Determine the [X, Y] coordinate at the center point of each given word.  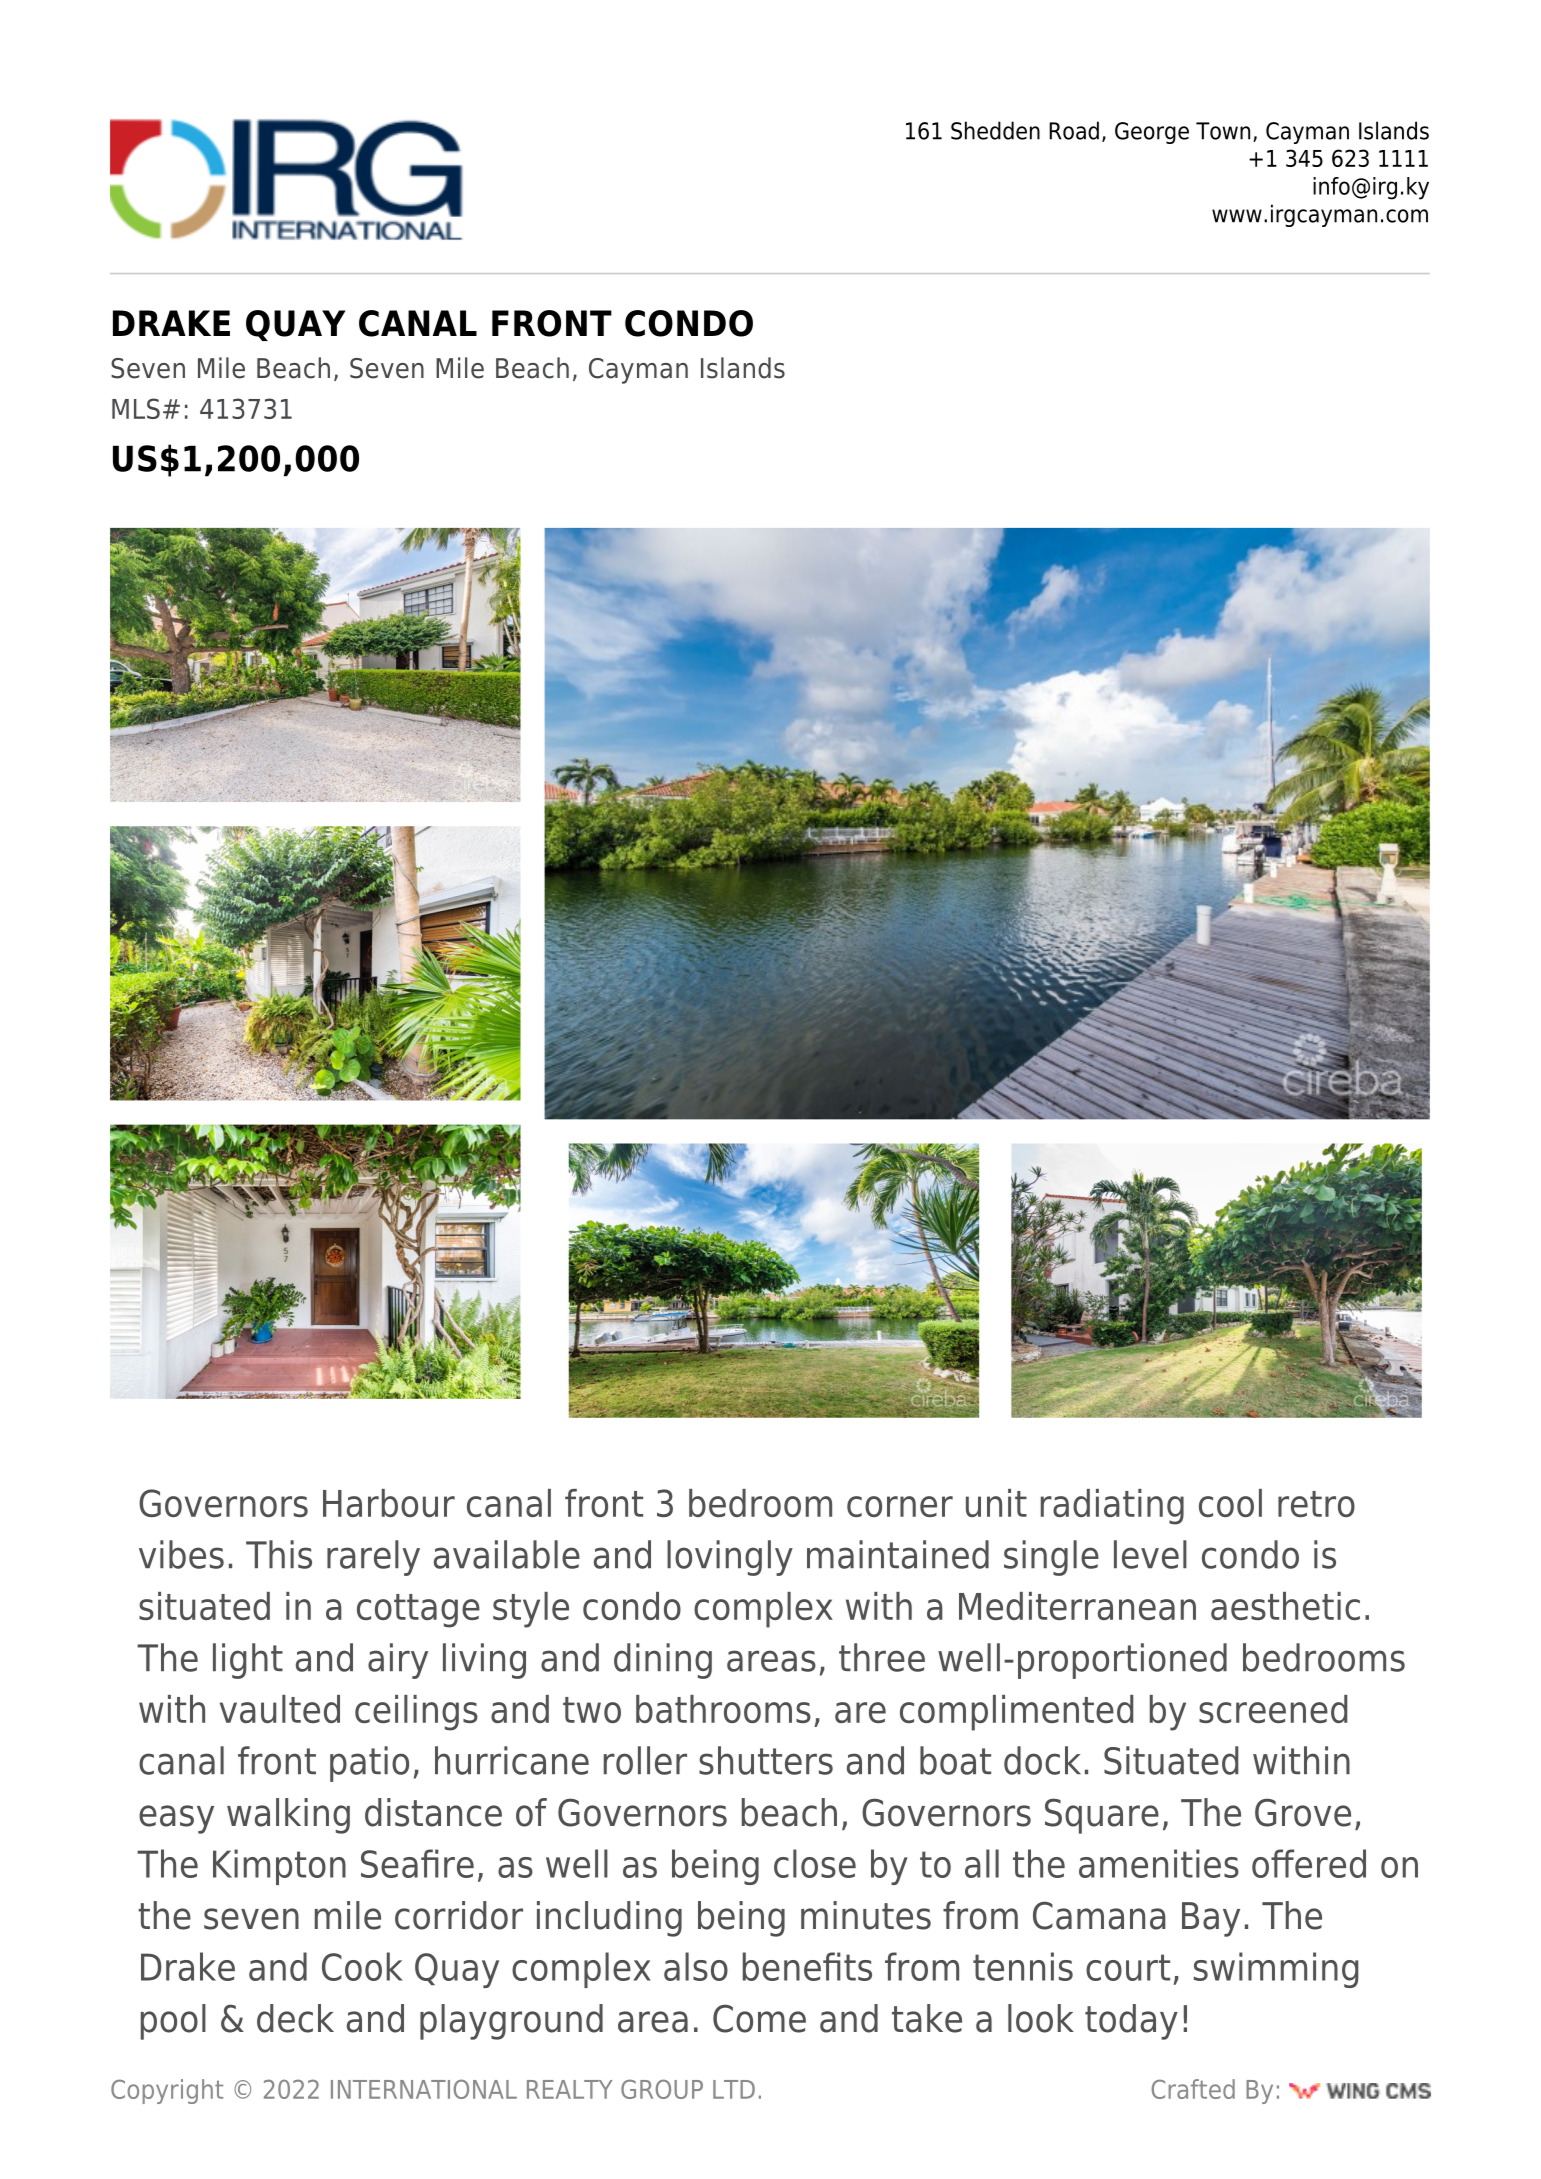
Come [759, 2018]
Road [1074, 130]
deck [295, 2018]
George [1152, 133]
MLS [136, 408]
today [1131, 2022]
